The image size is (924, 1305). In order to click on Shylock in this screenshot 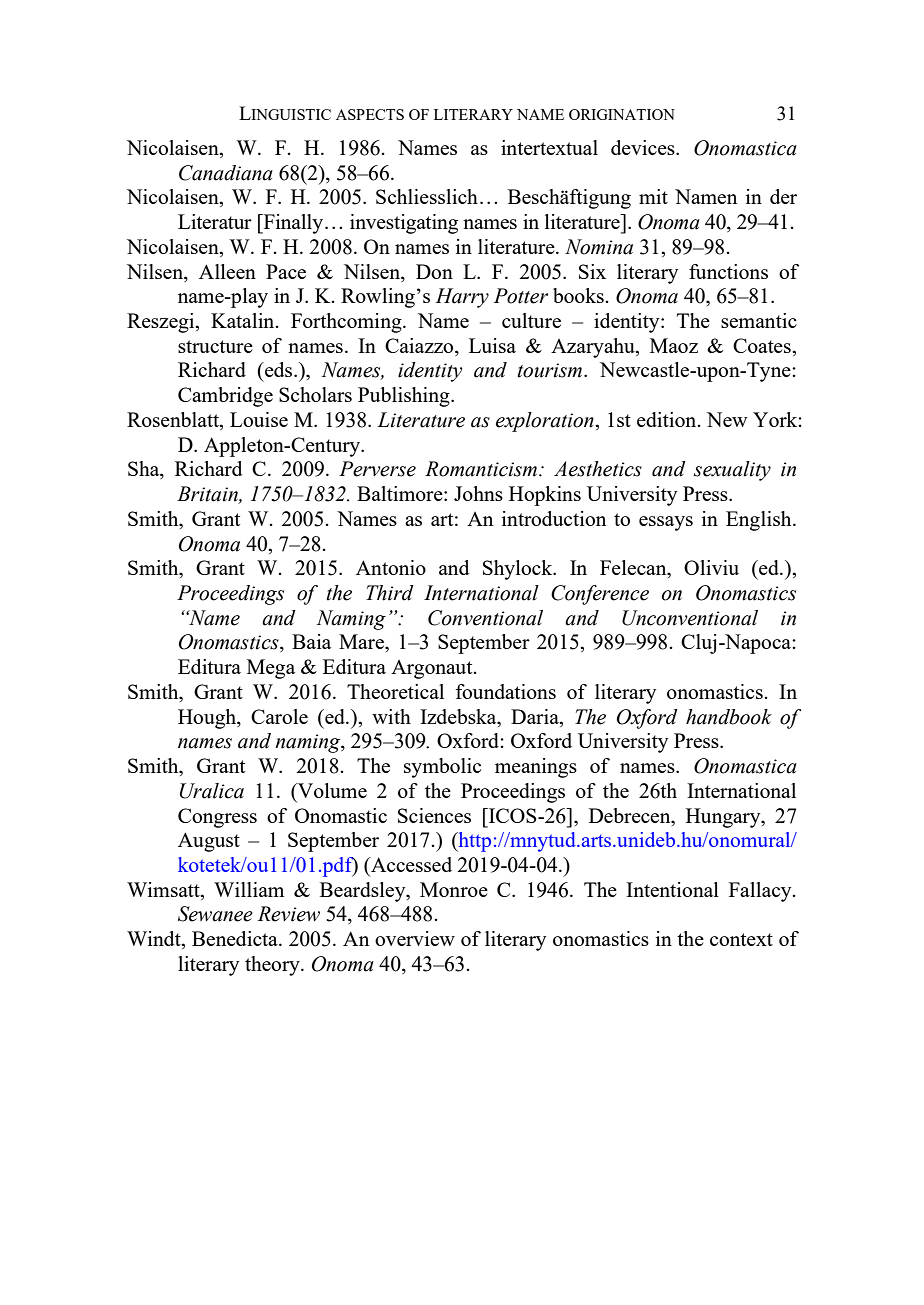, I will do `click(519, 570)`.
